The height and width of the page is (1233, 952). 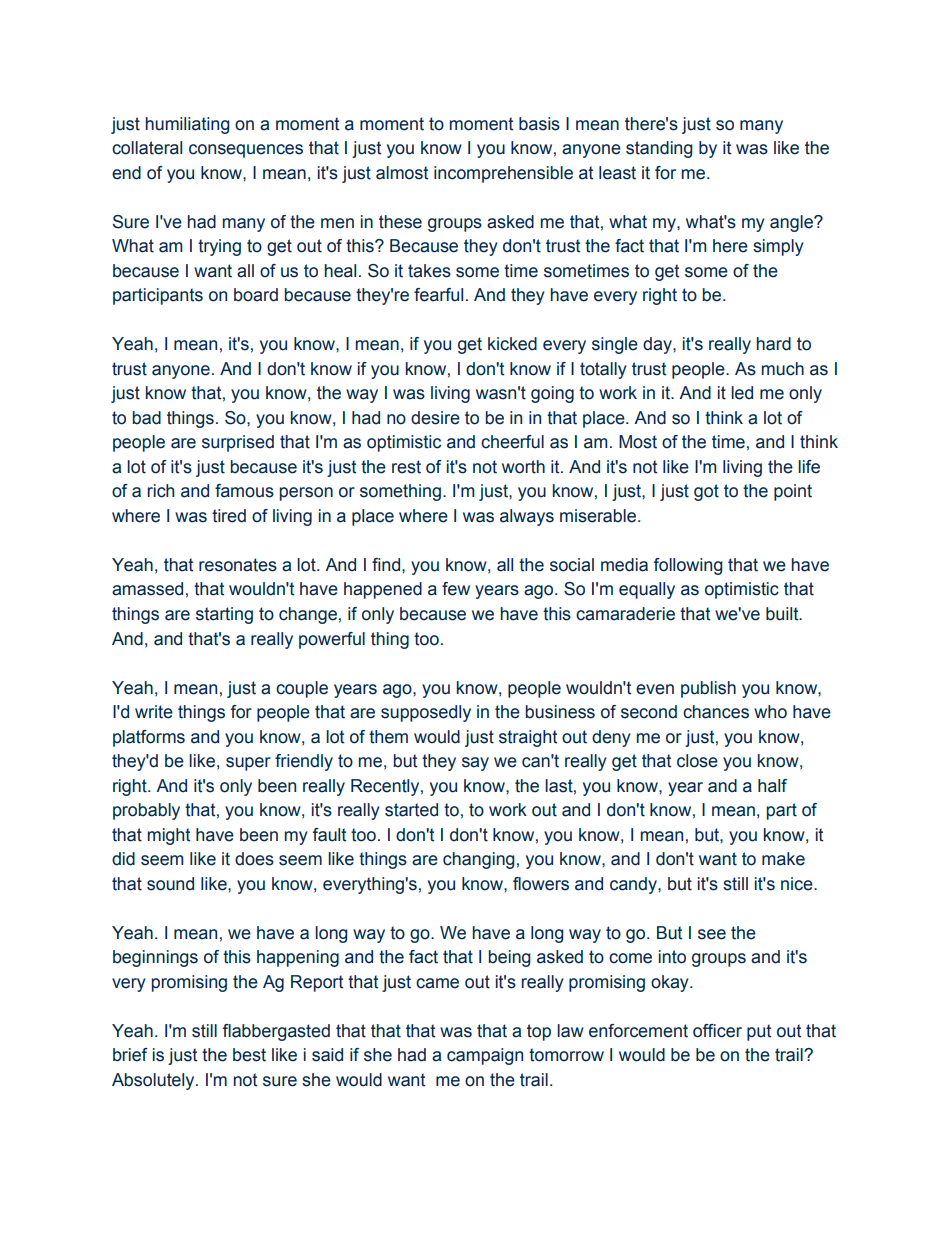 What do you see at coordinates (659, 149) in the page?
I see `standing` at bounding box center [659, 149].
